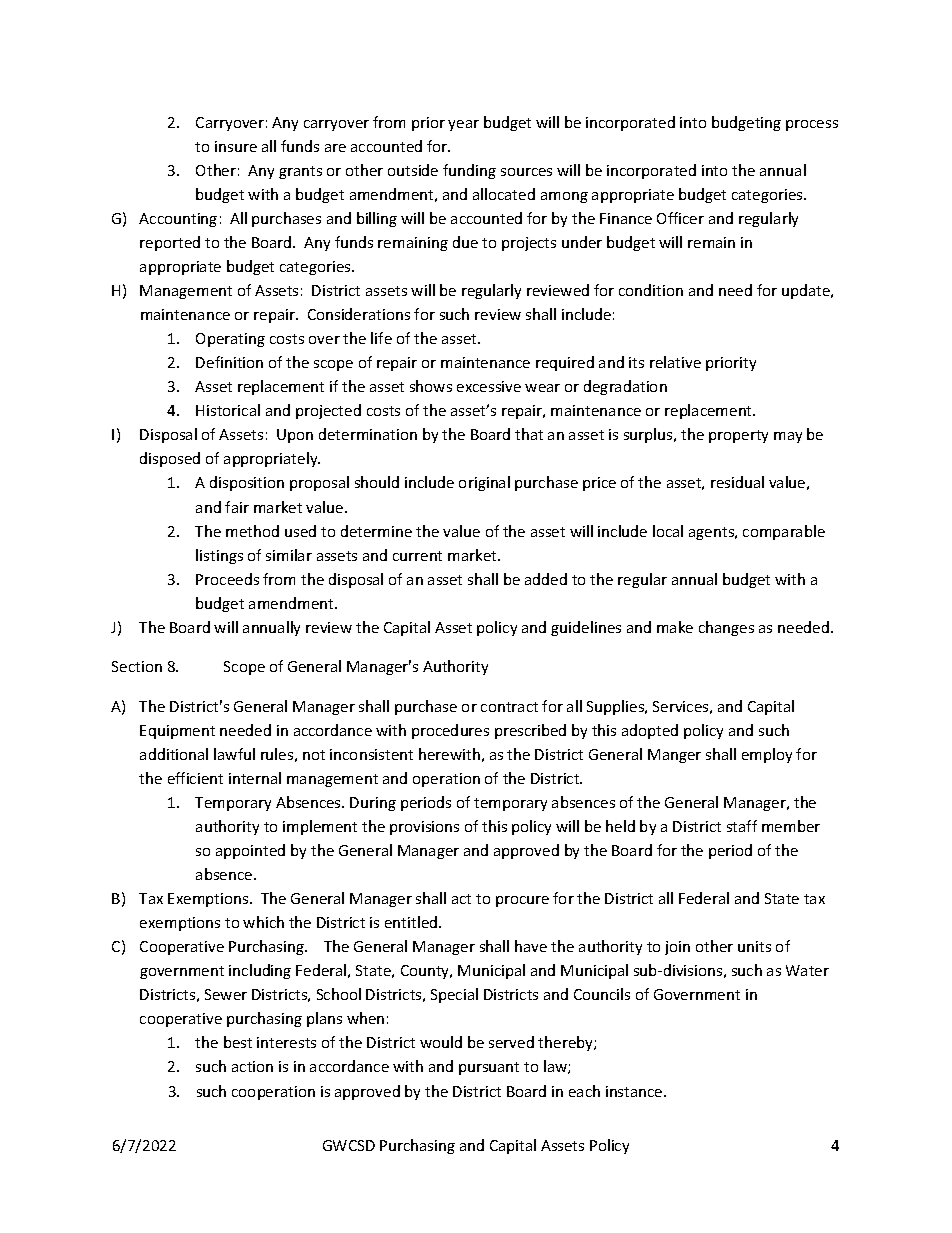 Image resolution: width=952 pixels, height=1233 pixels. What do you see at coordinates (742, 826) in the screenshot?
I see `staff` at bounding box center [742, 826].
